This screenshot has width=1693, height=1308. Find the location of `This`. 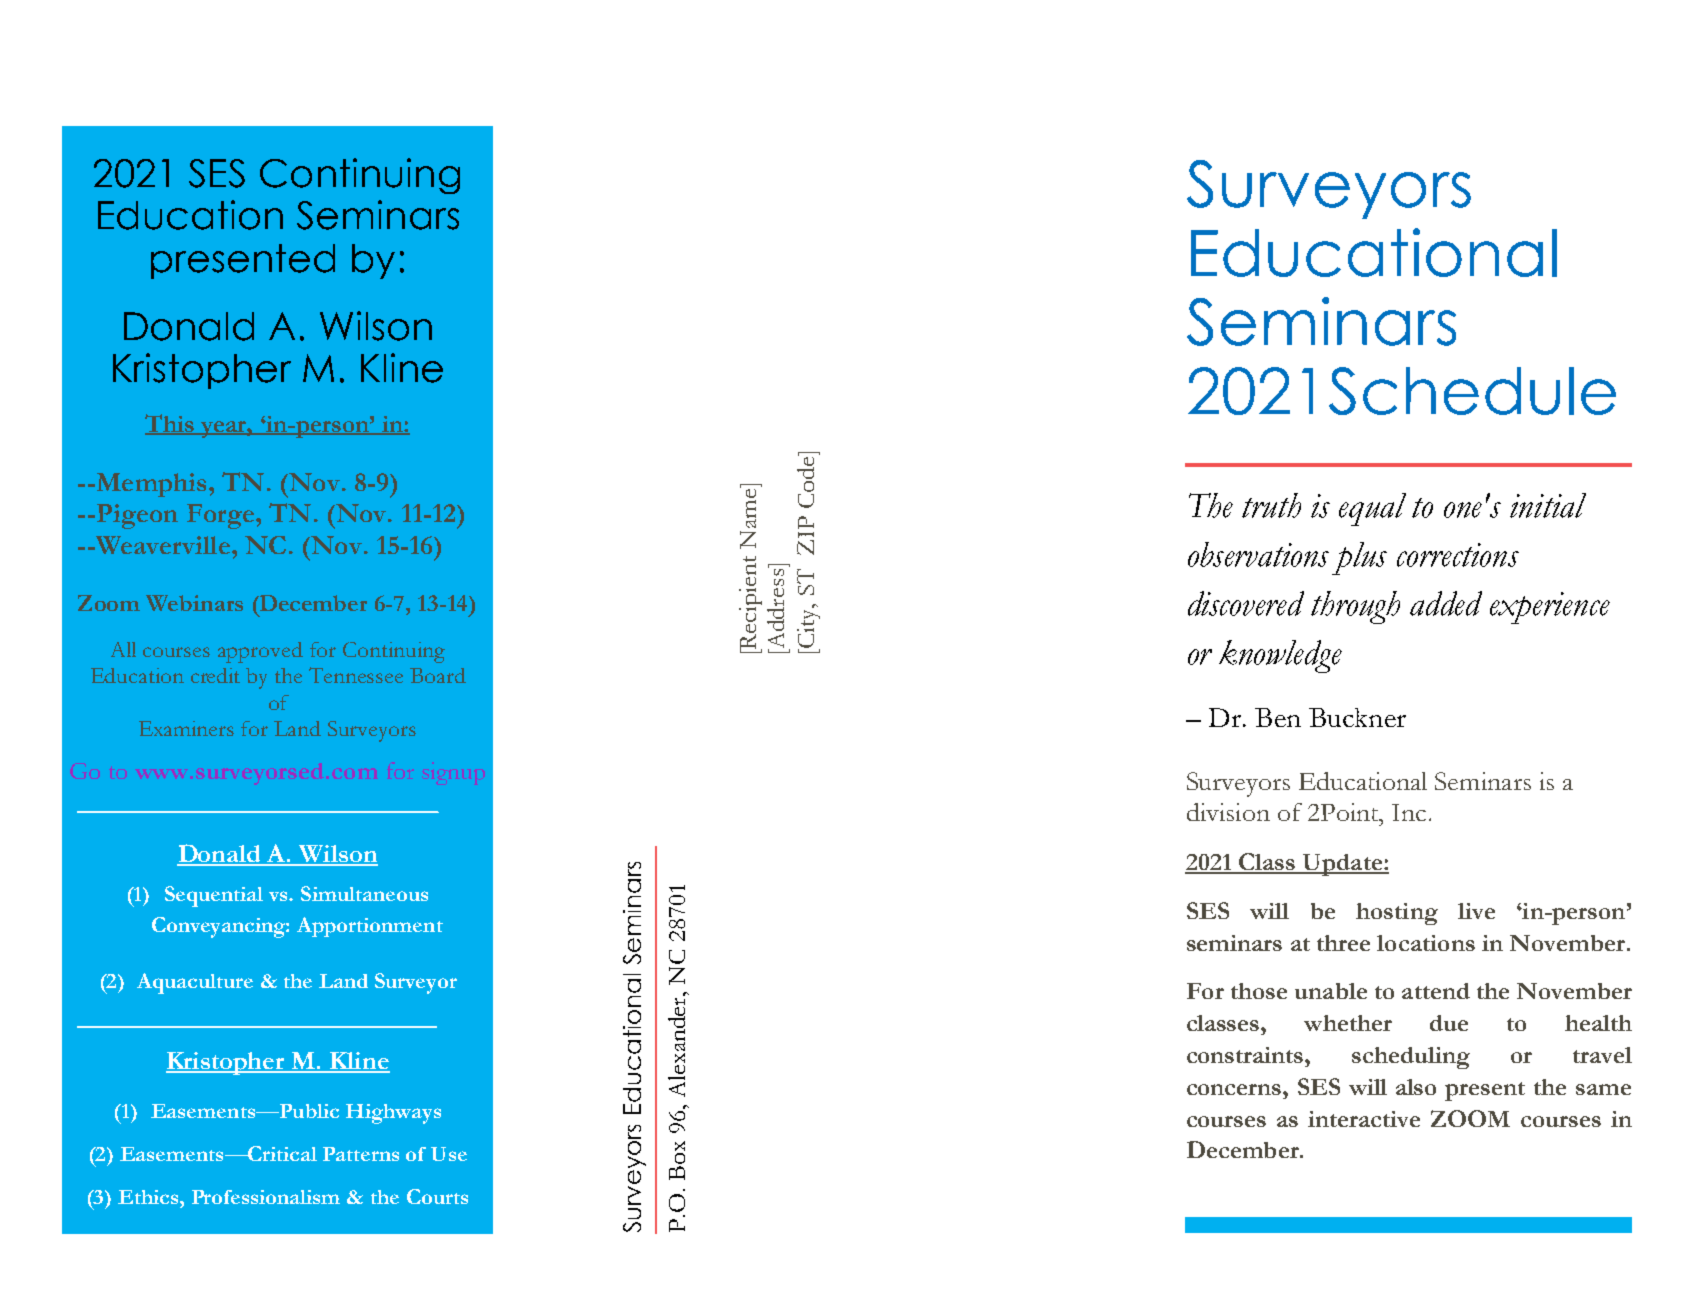

This is located at coordinates (170, 424).
